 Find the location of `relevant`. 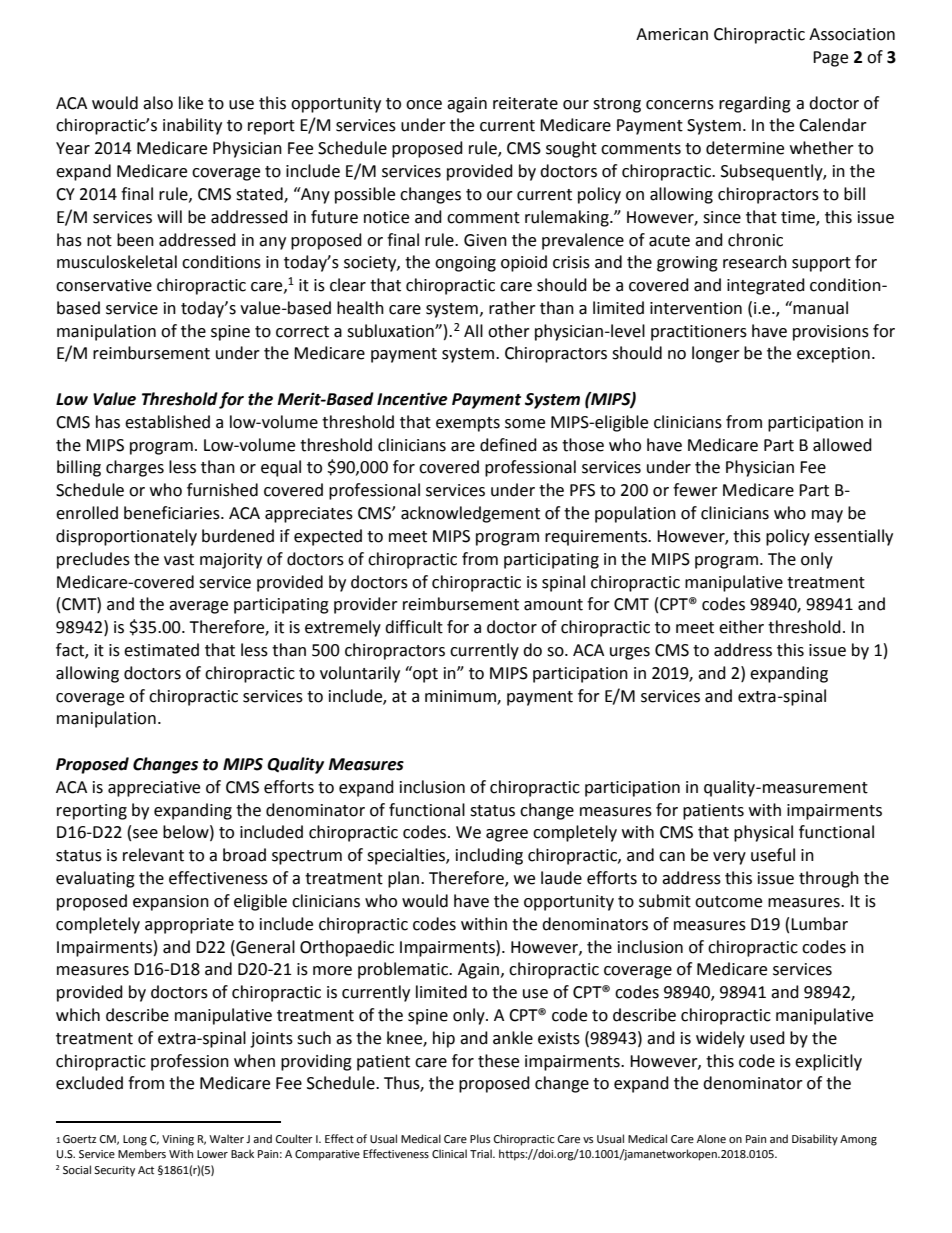

relevant is located at coordinates (153, 855).
